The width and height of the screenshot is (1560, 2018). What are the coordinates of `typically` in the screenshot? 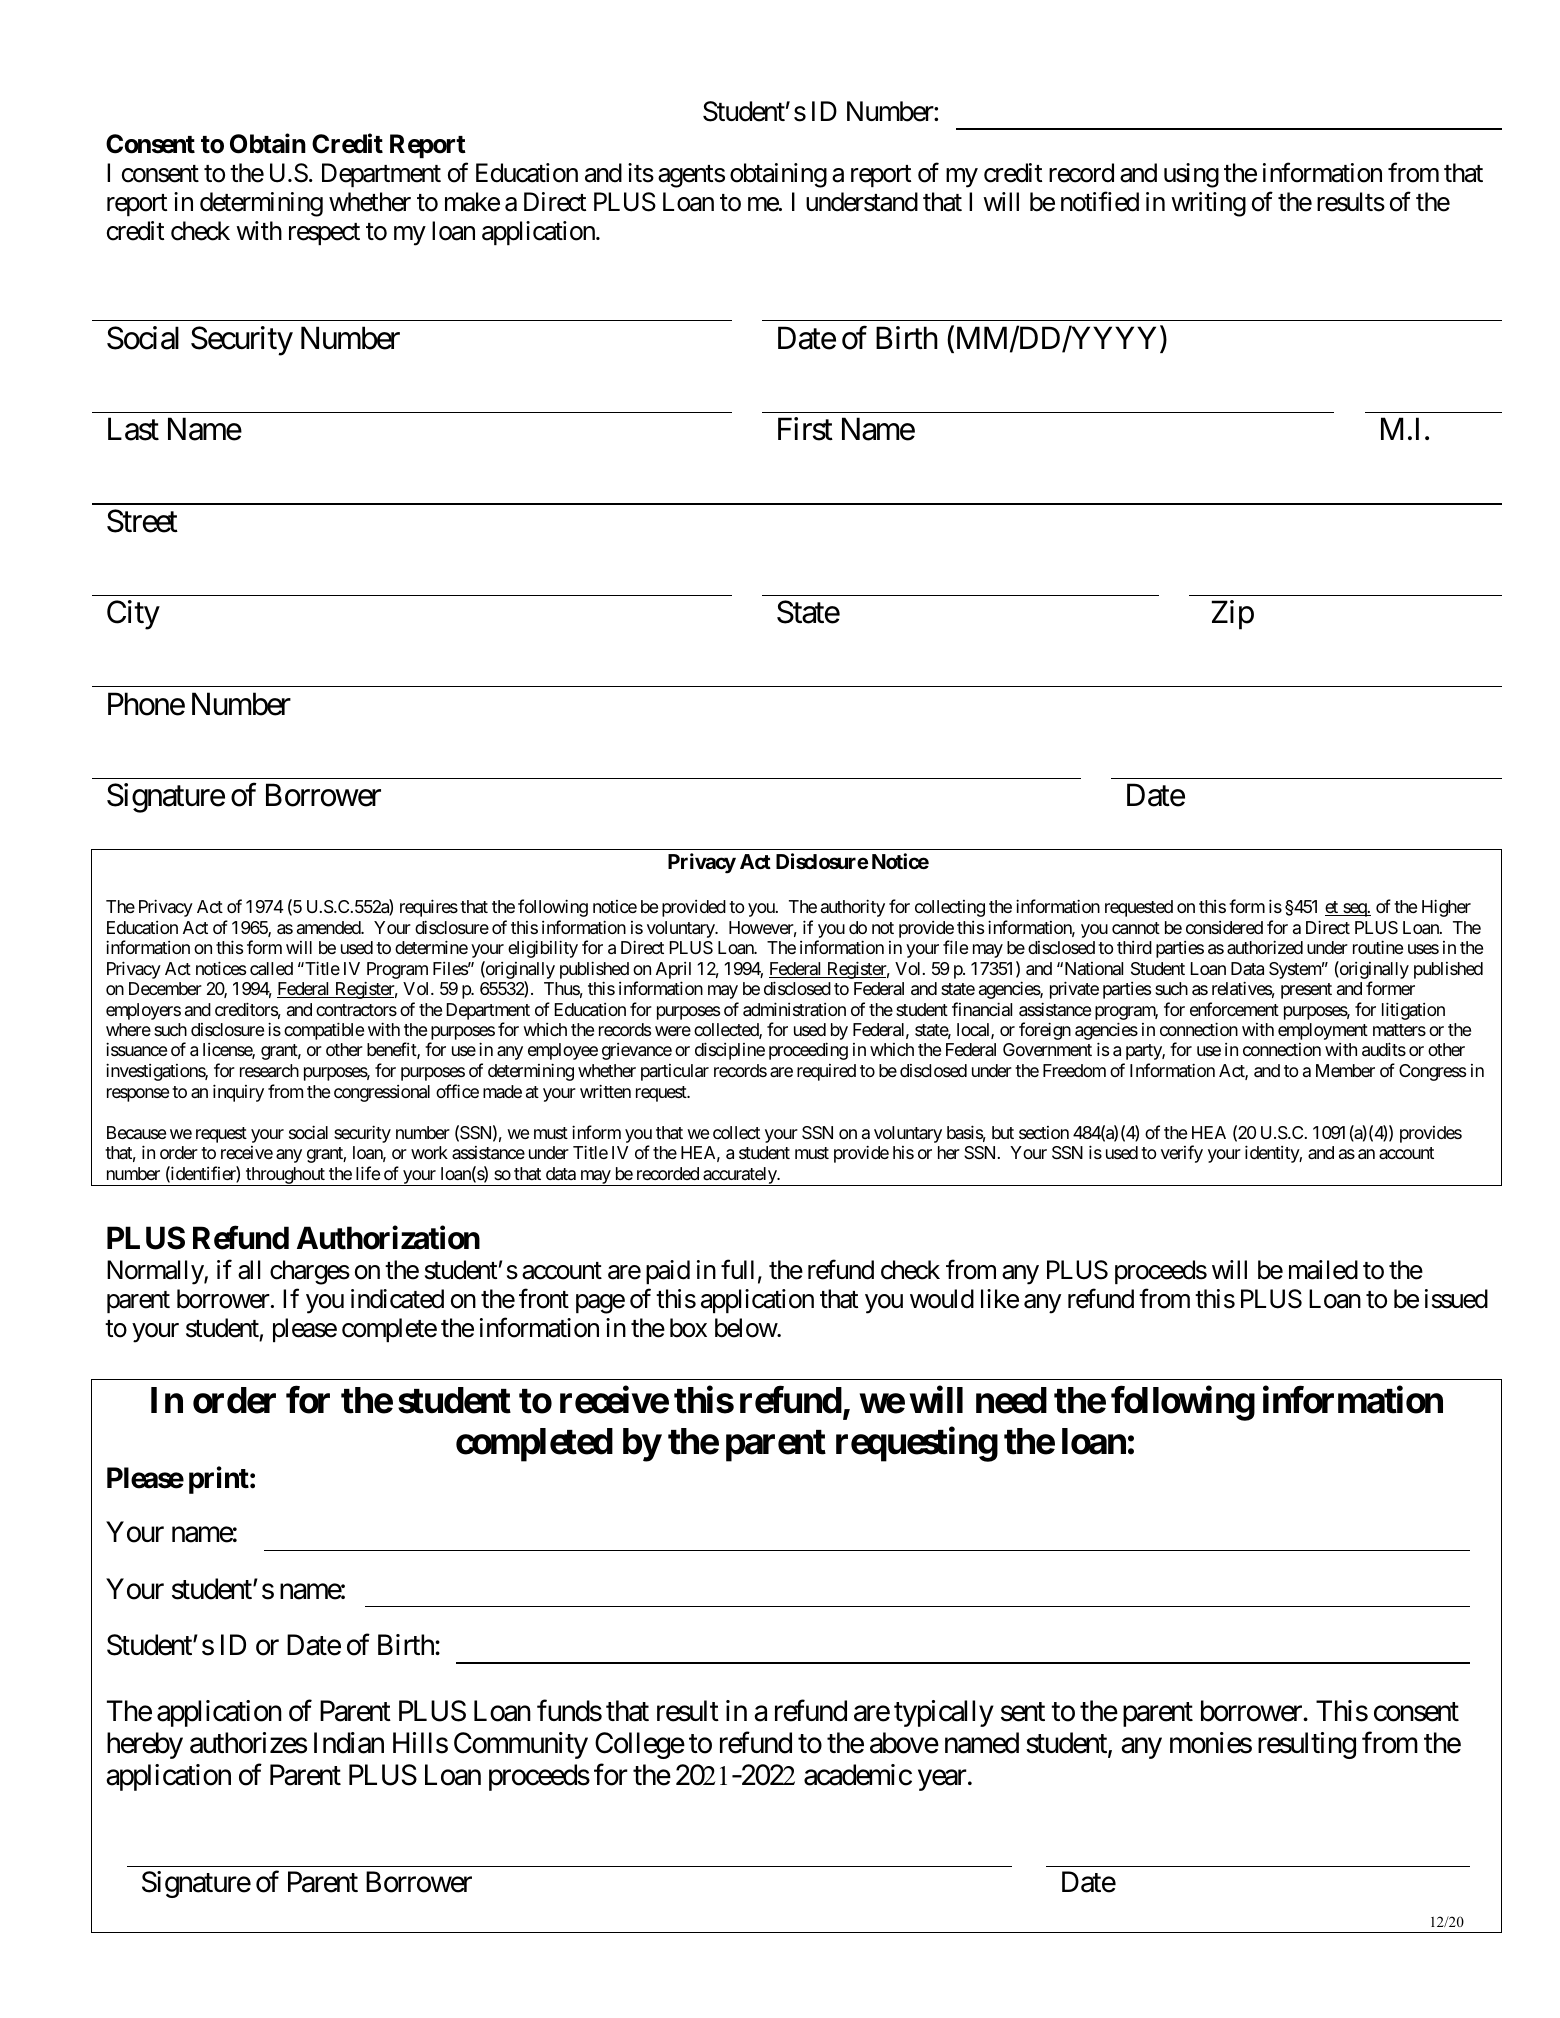 It's located at (944, 1713).
